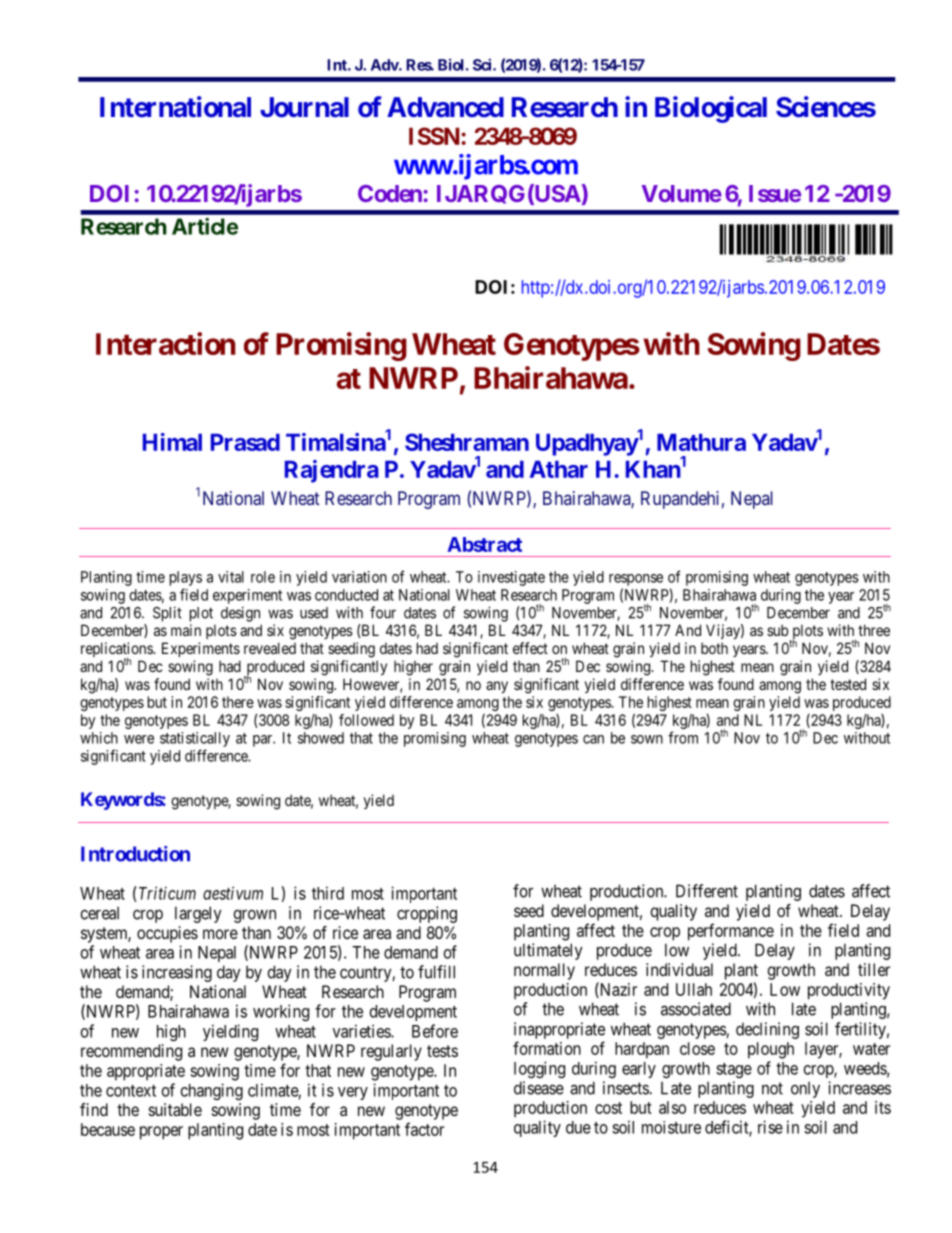  I want to click on response, so click(636, 580).
